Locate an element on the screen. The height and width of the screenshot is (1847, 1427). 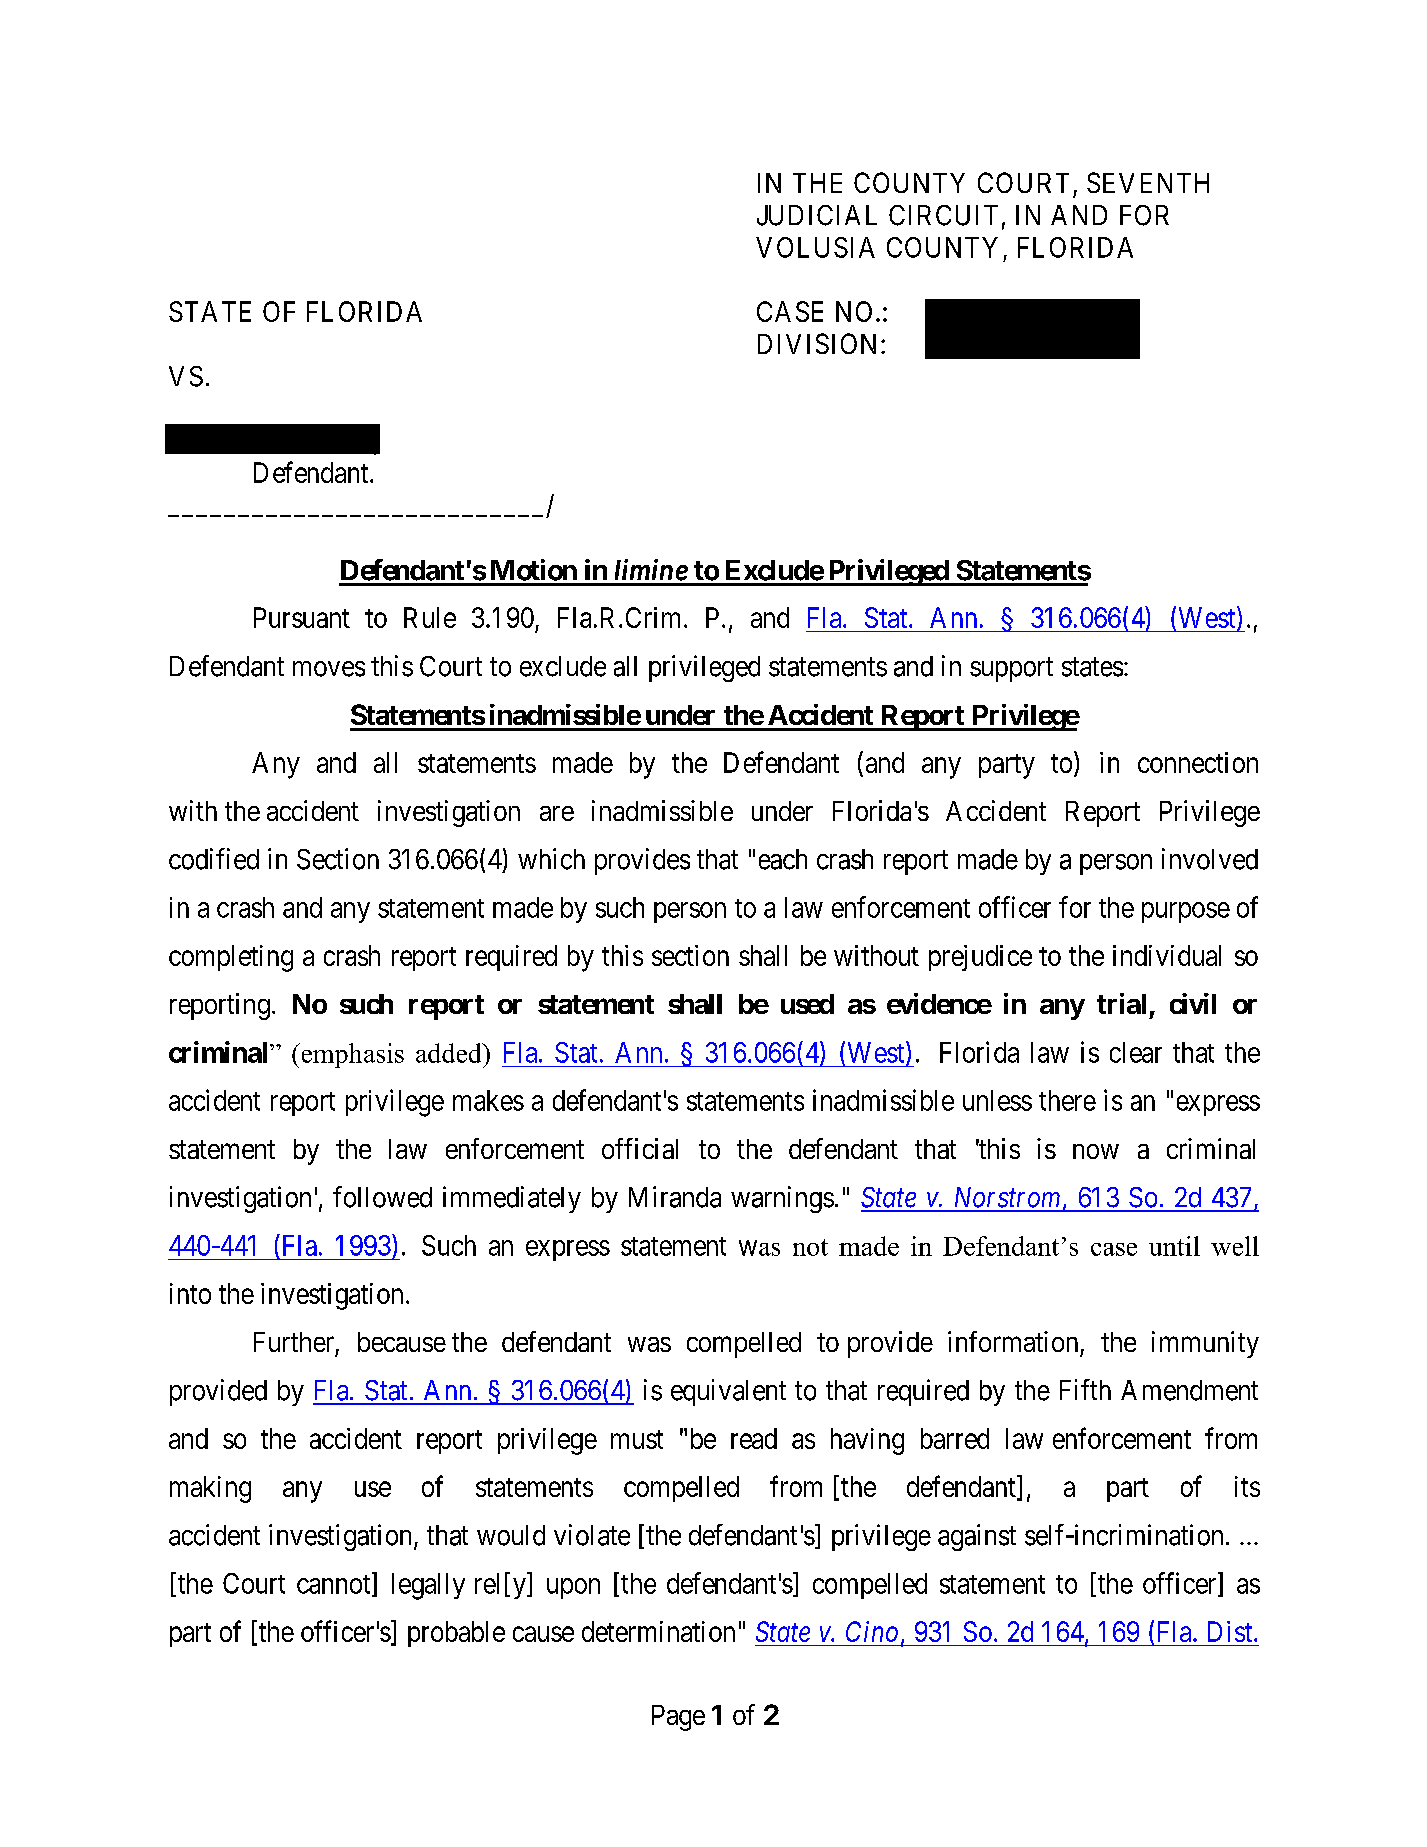
Page is located at coordinates (678, 1718).
